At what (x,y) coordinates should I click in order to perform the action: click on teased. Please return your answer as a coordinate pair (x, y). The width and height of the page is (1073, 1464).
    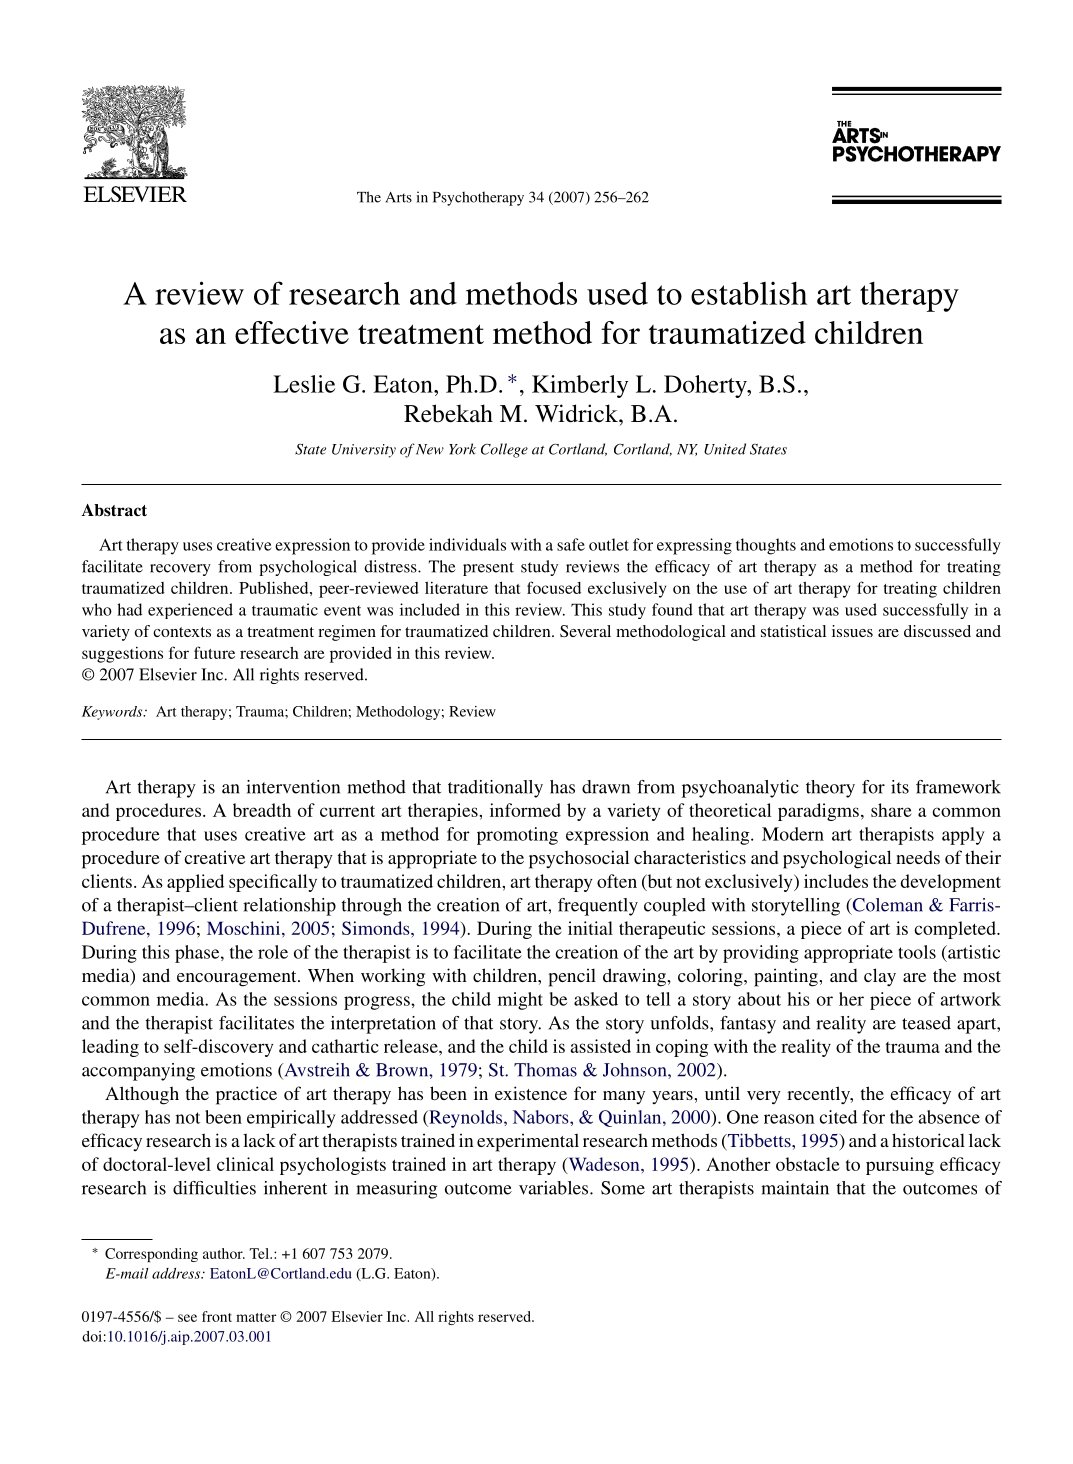
    Looking at the image, I should click on (926, 1023).
